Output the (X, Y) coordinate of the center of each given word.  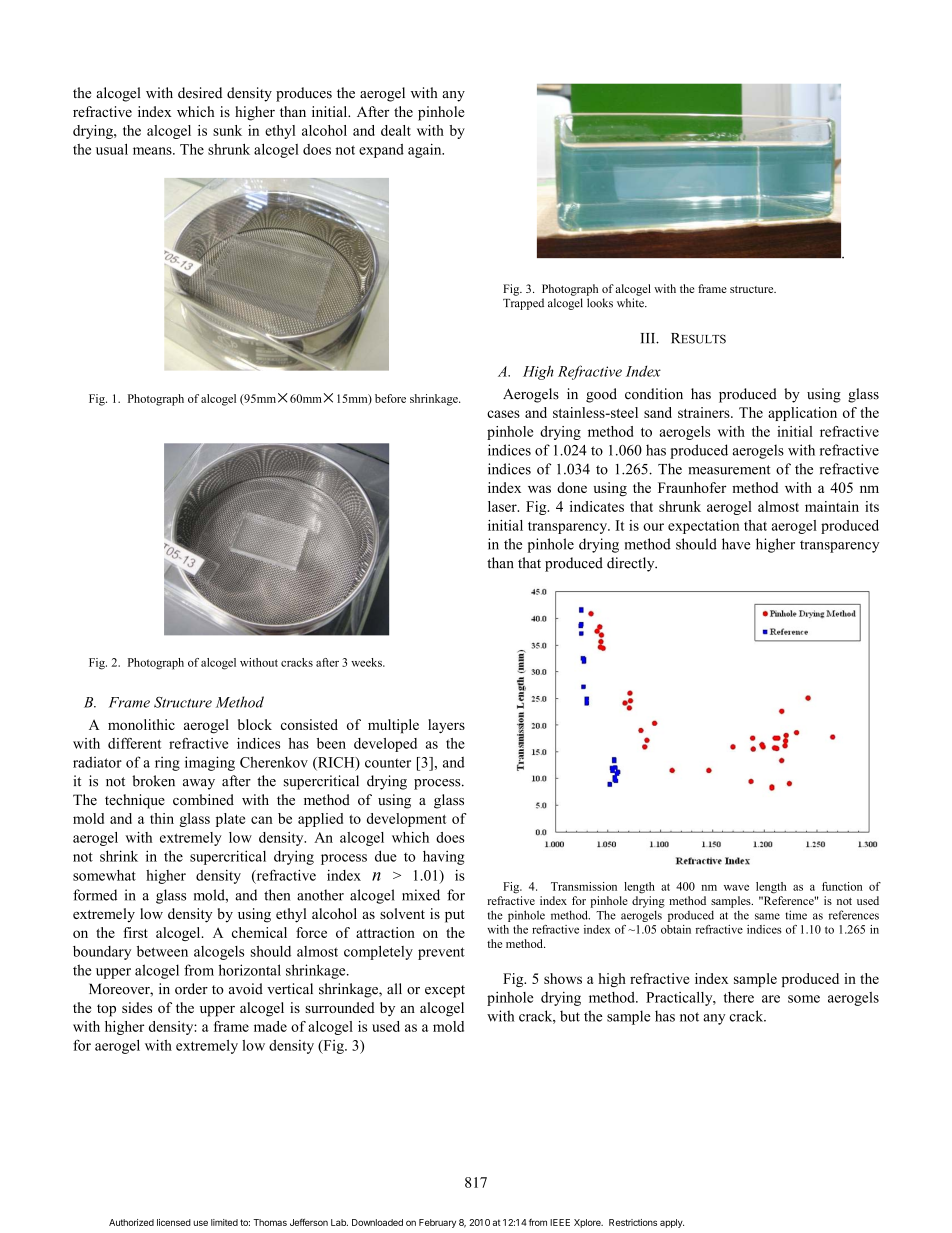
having (443, 857)
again (426, 151)
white (631, 303)
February (437, 1223)
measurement (729, 470)
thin (162, 818)
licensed (174, 1222)
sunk (227, 130)
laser (503, 506)
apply (672, 1223)
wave (736, 888)
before (390, 398)
